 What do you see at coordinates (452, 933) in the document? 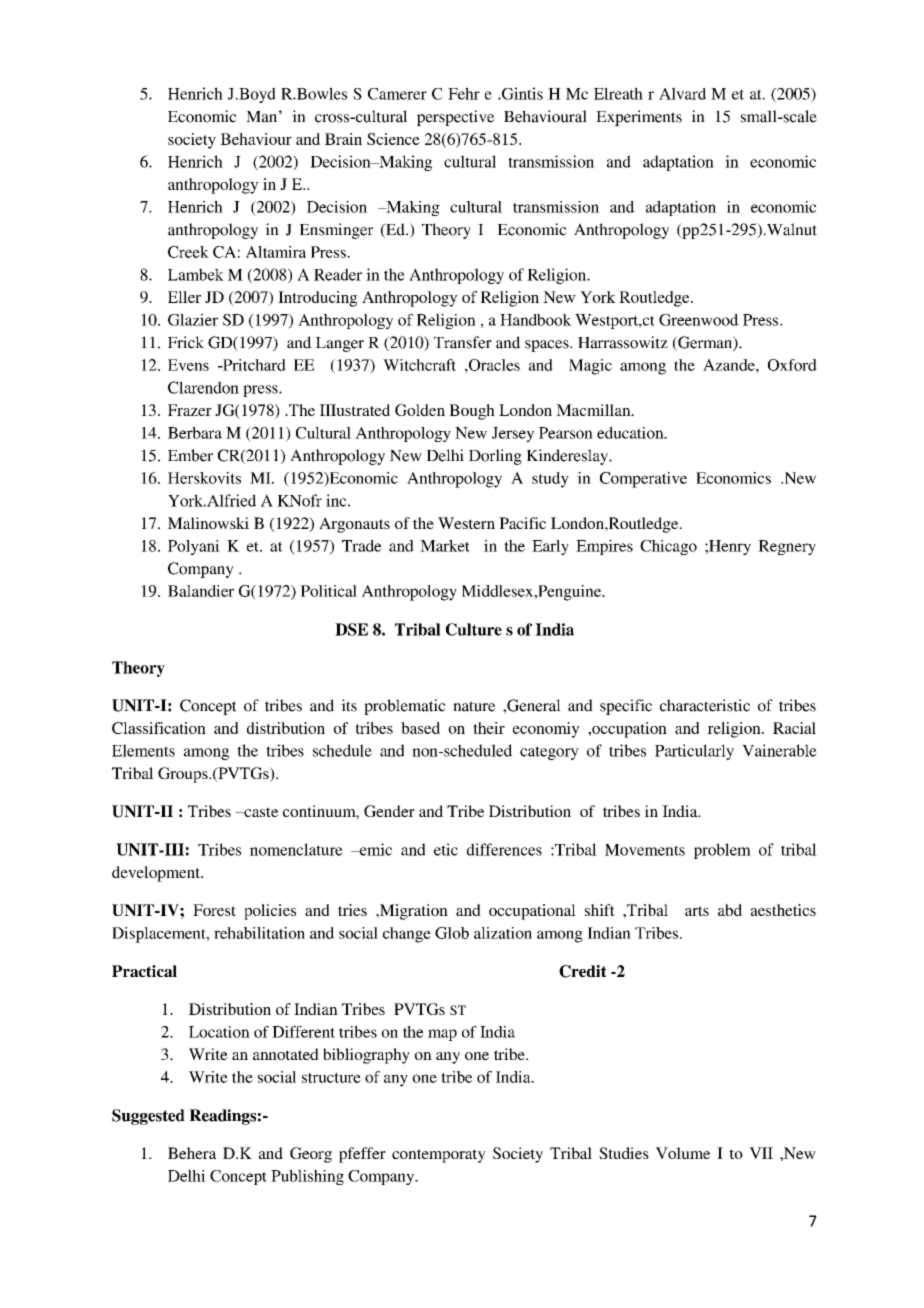
I see `Glob` at bounding box center [452, 933].
